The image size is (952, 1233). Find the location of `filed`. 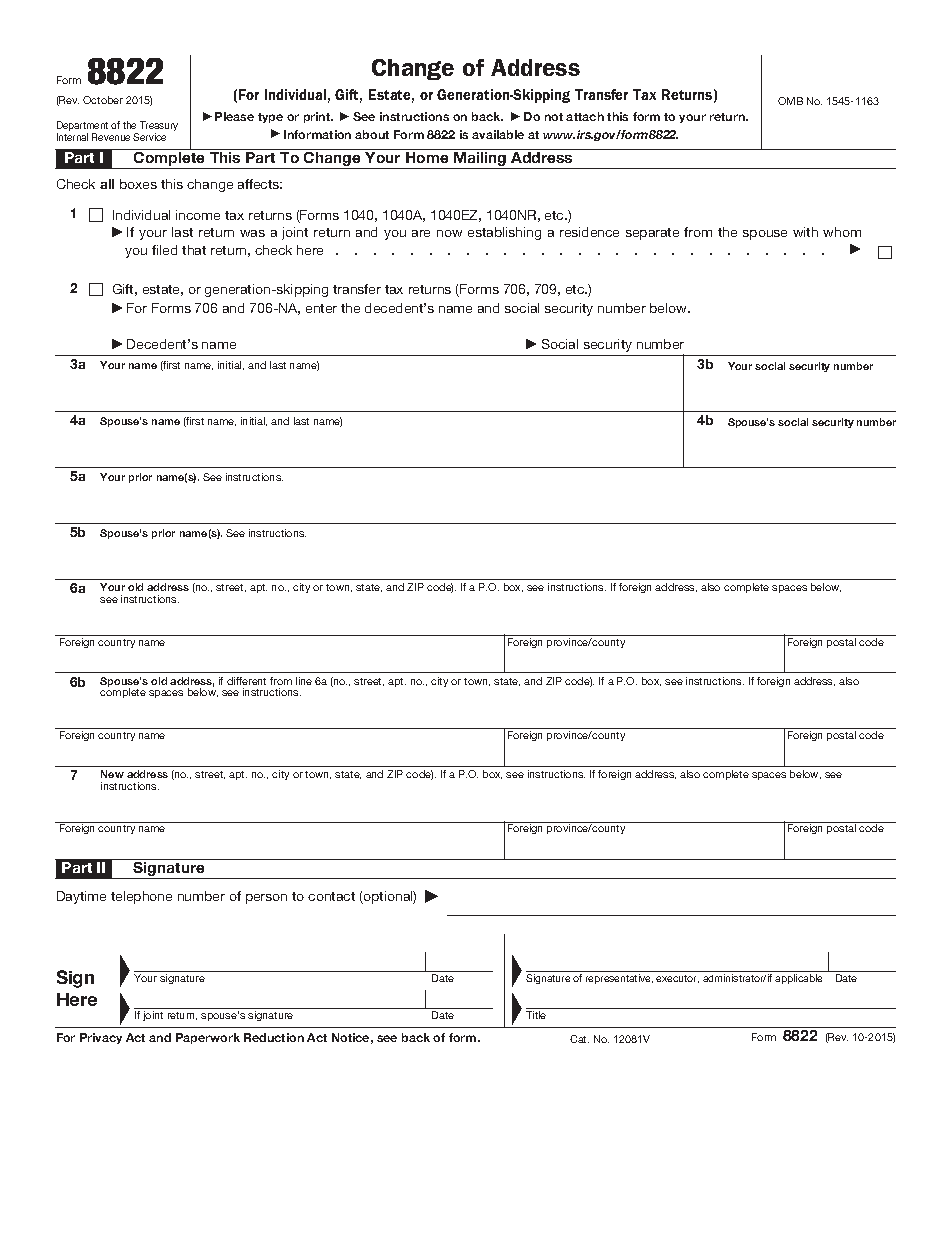

filed is located at coordinates (164, 250).
